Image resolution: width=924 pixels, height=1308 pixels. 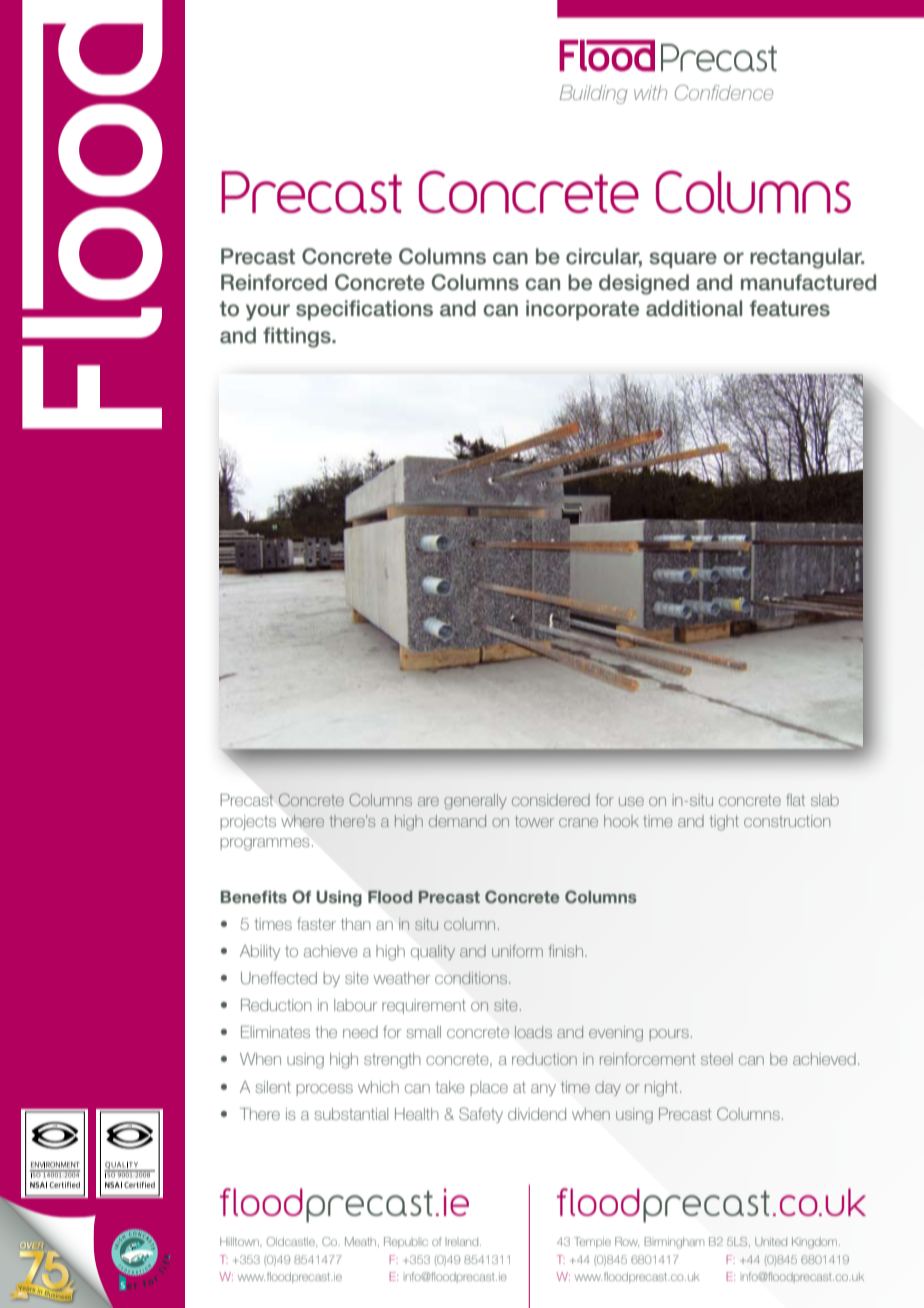 What do you see at coordinates (364, 310) in the screenshot?
I see `specifications` at bounding box center [364, 310].
